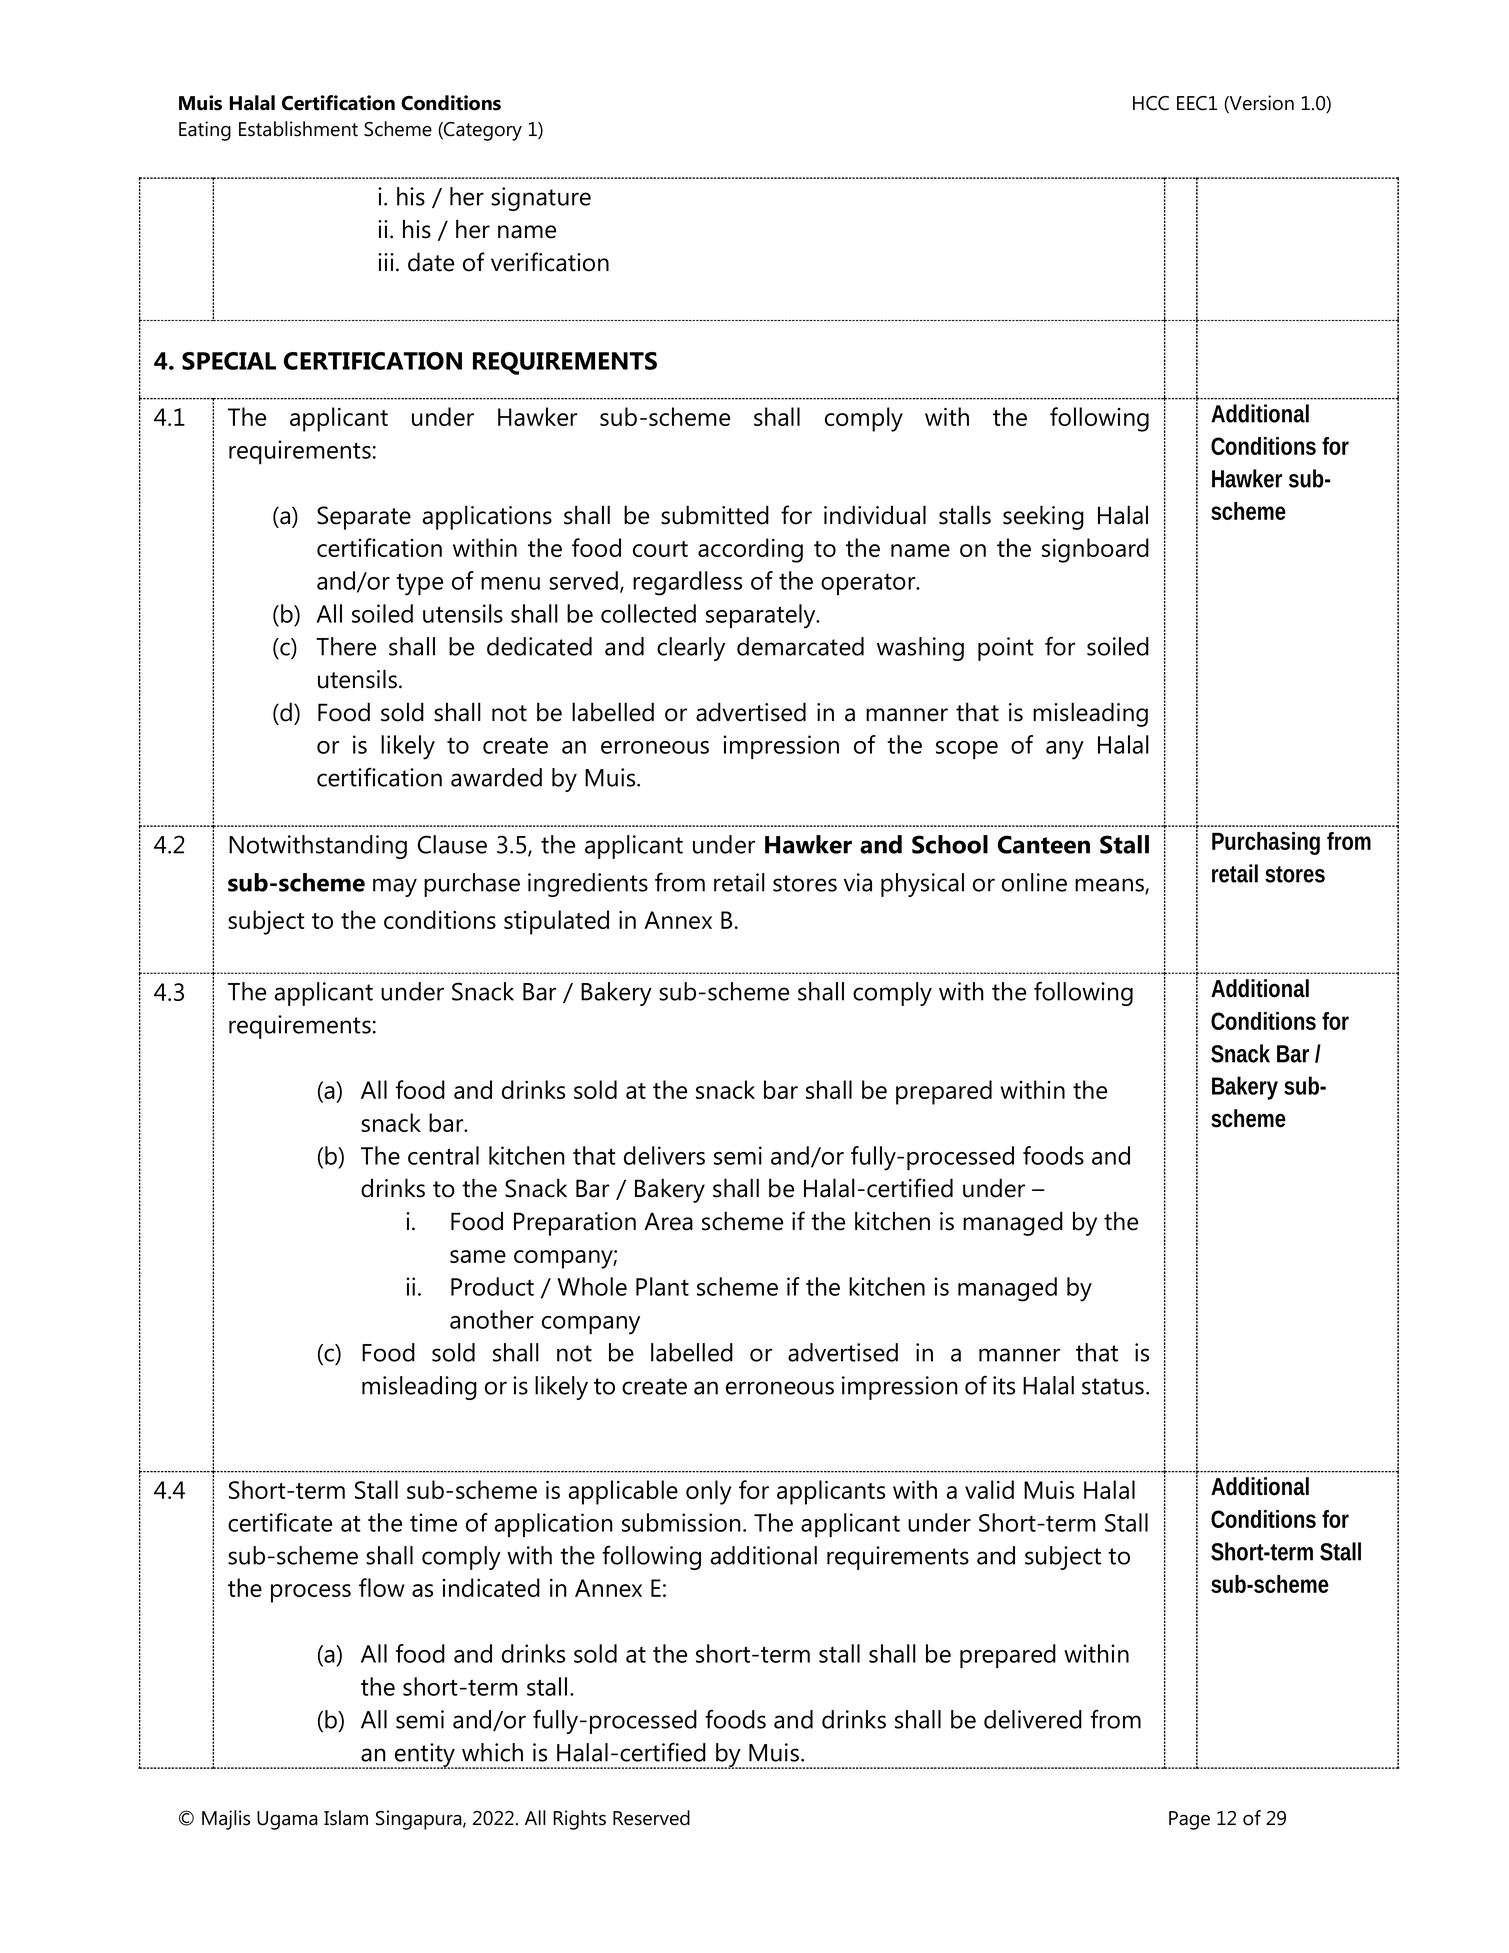  I want to click on online, so click(1034, 882).
